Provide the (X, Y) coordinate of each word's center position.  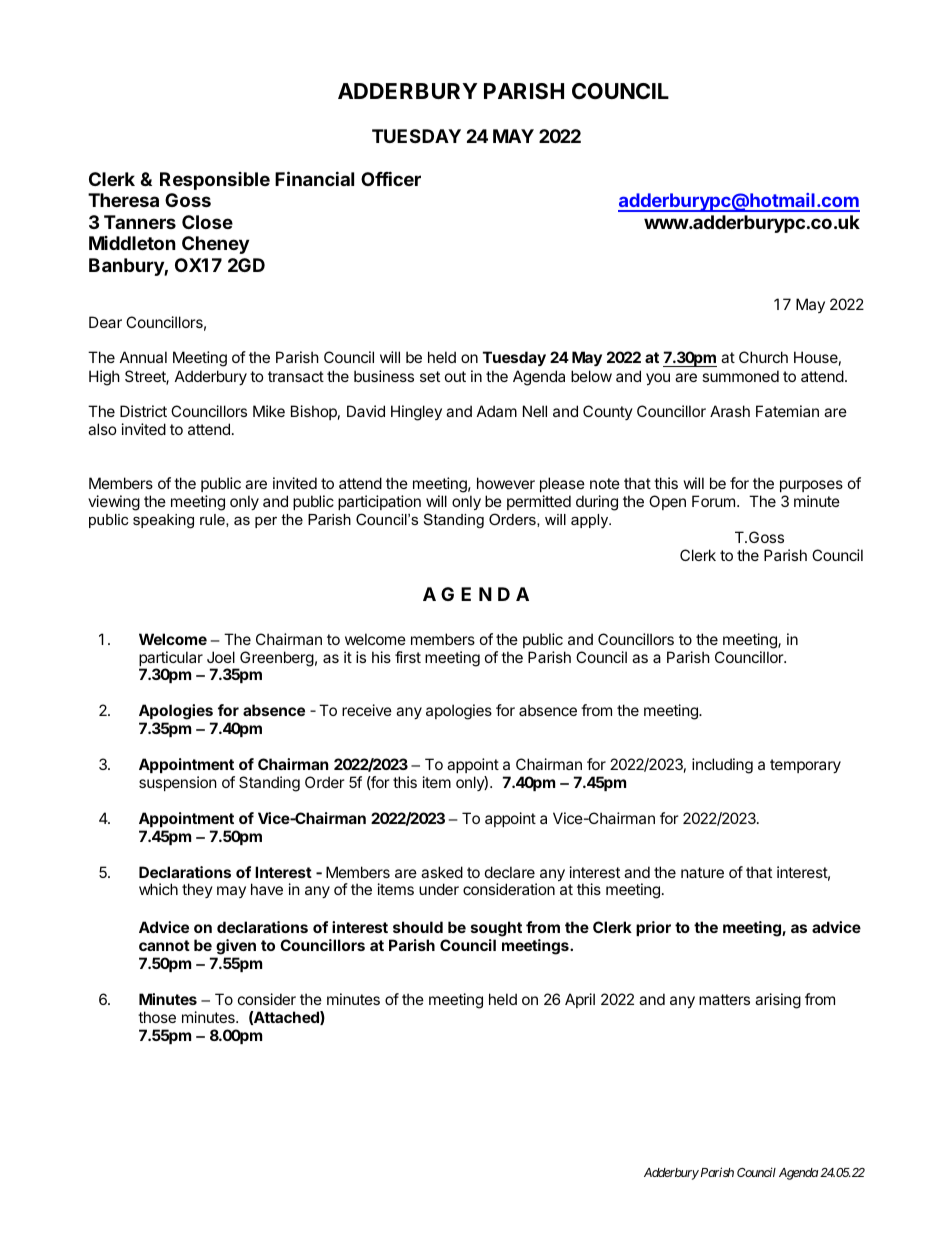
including (722, 766)
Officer (391, 178)
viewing (114, 503)
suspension (178, 783)
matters (724, 999)
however (506, 483)
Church (763, 357)
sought (496, 929)
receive (367, 710)
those (157, 1017)
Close (207, 222)
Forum (713, 501)
